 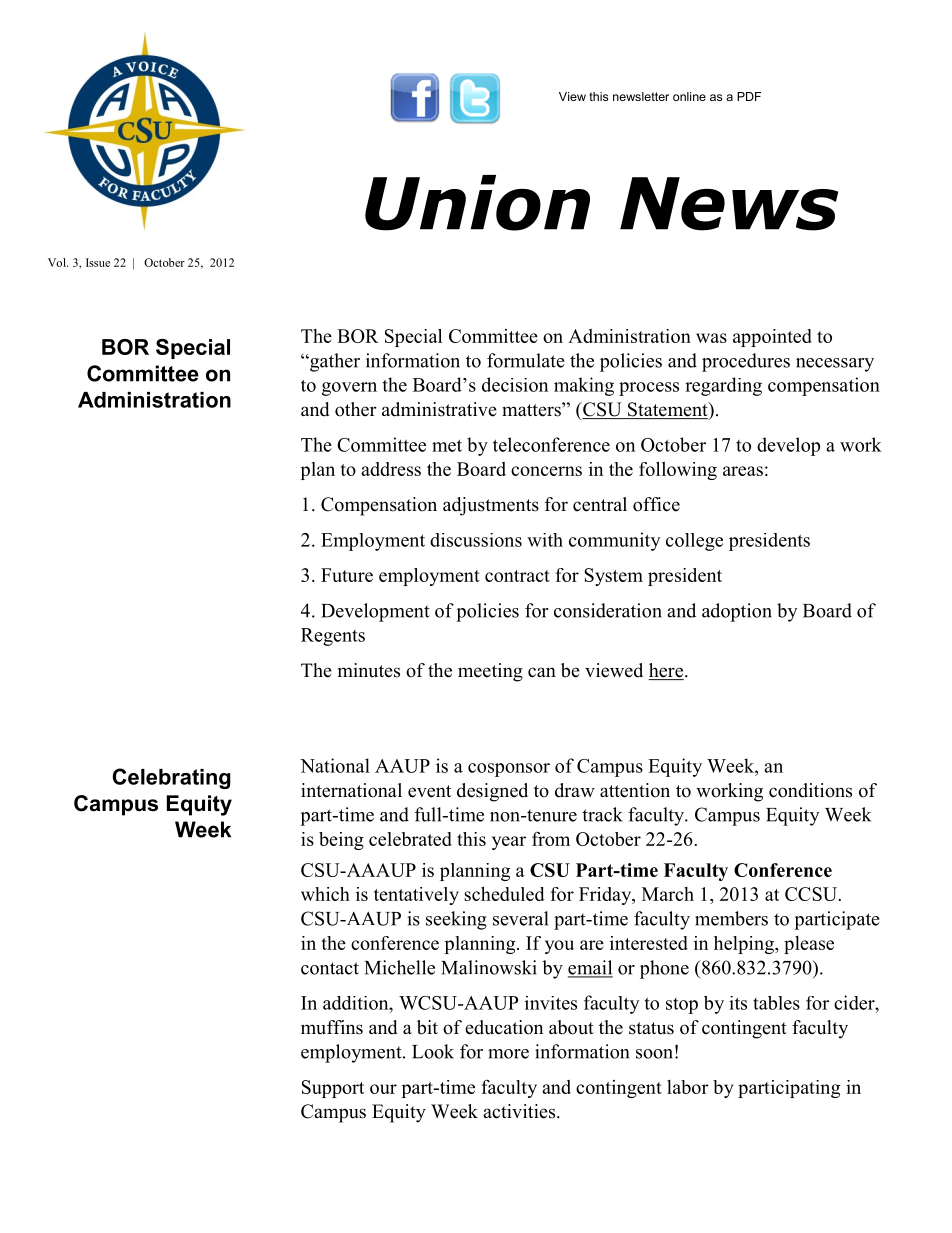 What do you see at coordinates (333, 1089) in the document?
I see `Support` at bounding box center [333, 1089].
